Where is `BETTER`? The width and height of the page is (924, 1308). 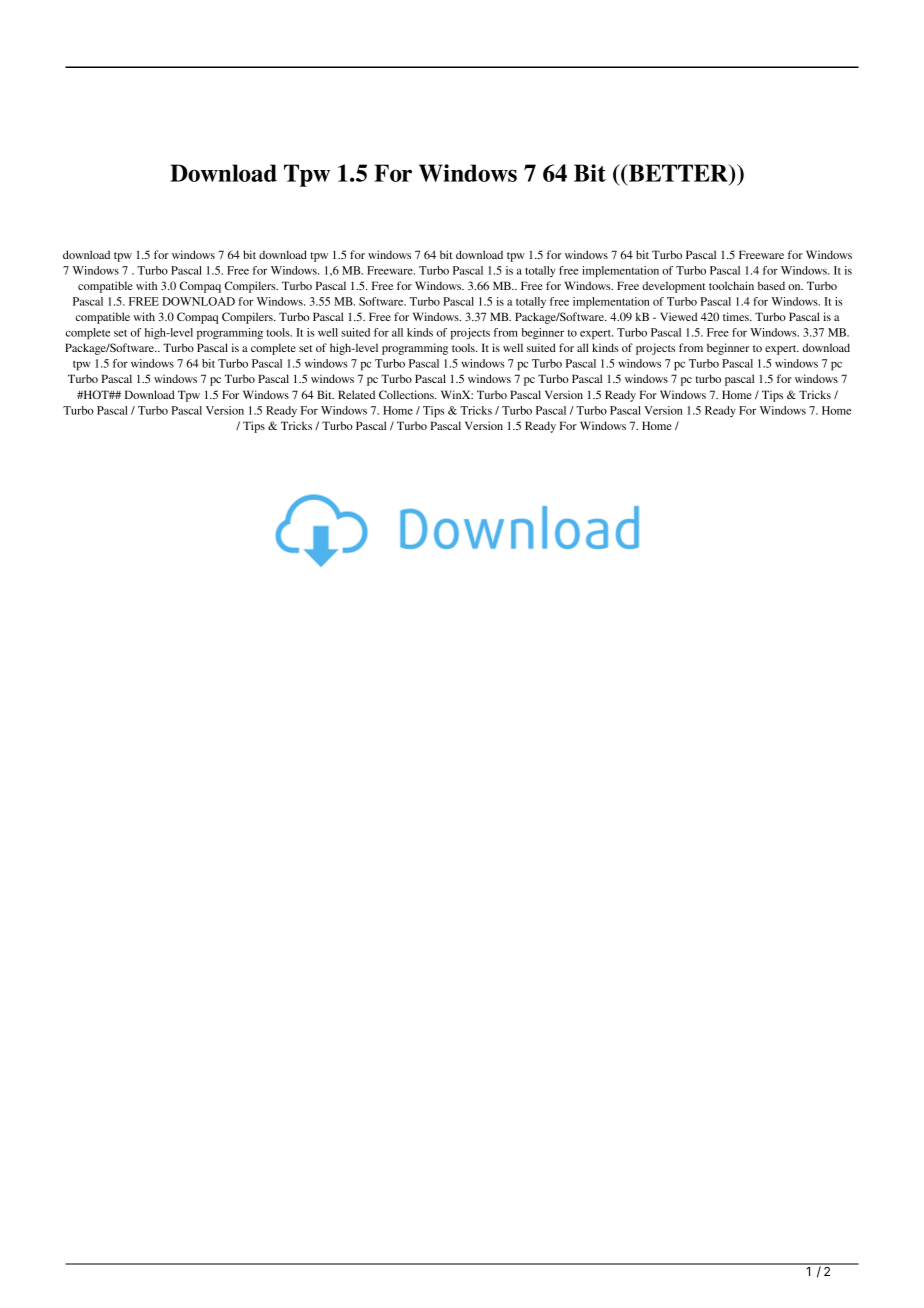 BETTER is located at coordinates (679, 174).
